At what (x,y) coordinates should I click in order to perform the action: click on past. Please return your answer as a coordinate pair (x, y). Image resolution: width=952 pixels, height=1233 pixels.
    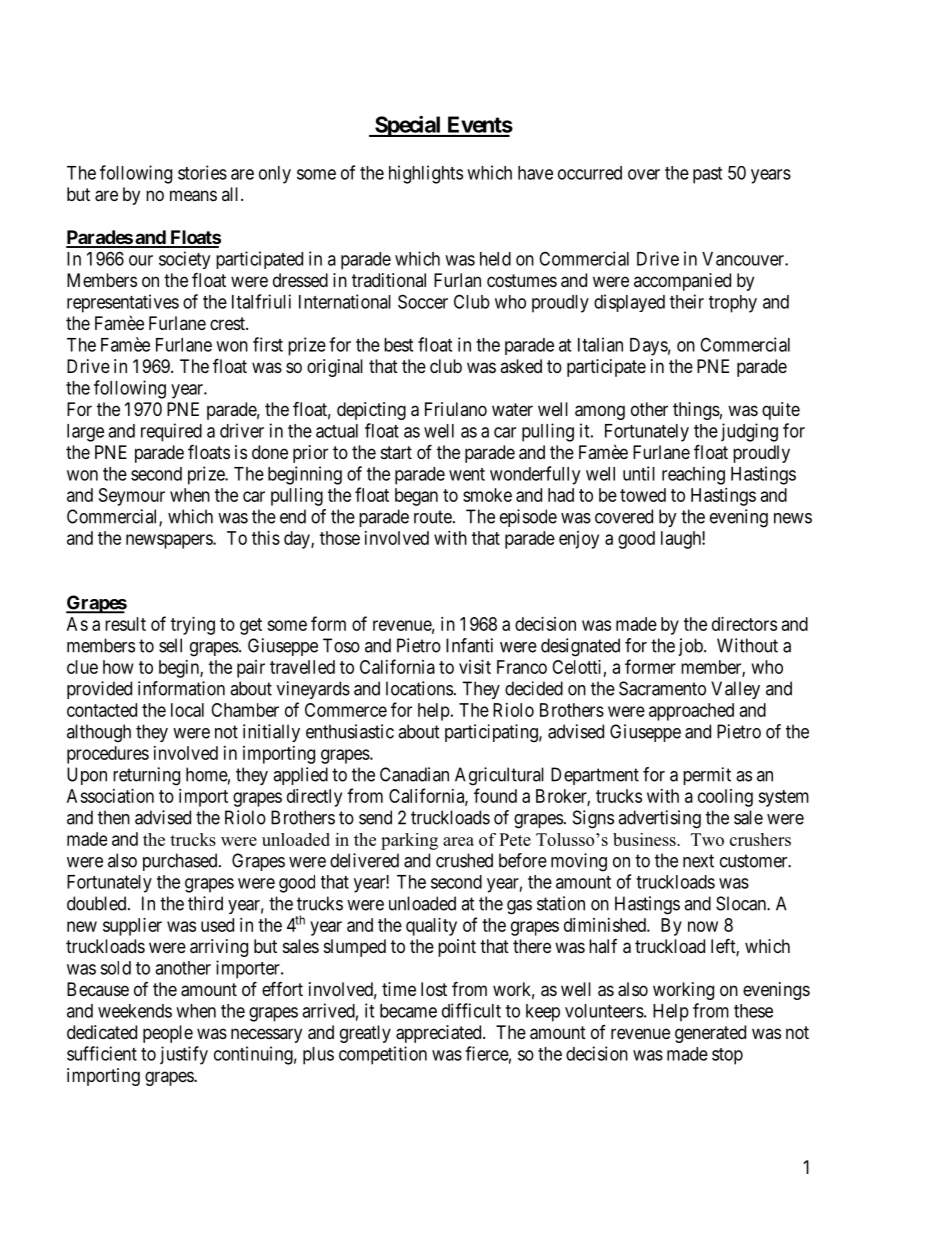
    Looking at the image, I should click on (707, 175).
